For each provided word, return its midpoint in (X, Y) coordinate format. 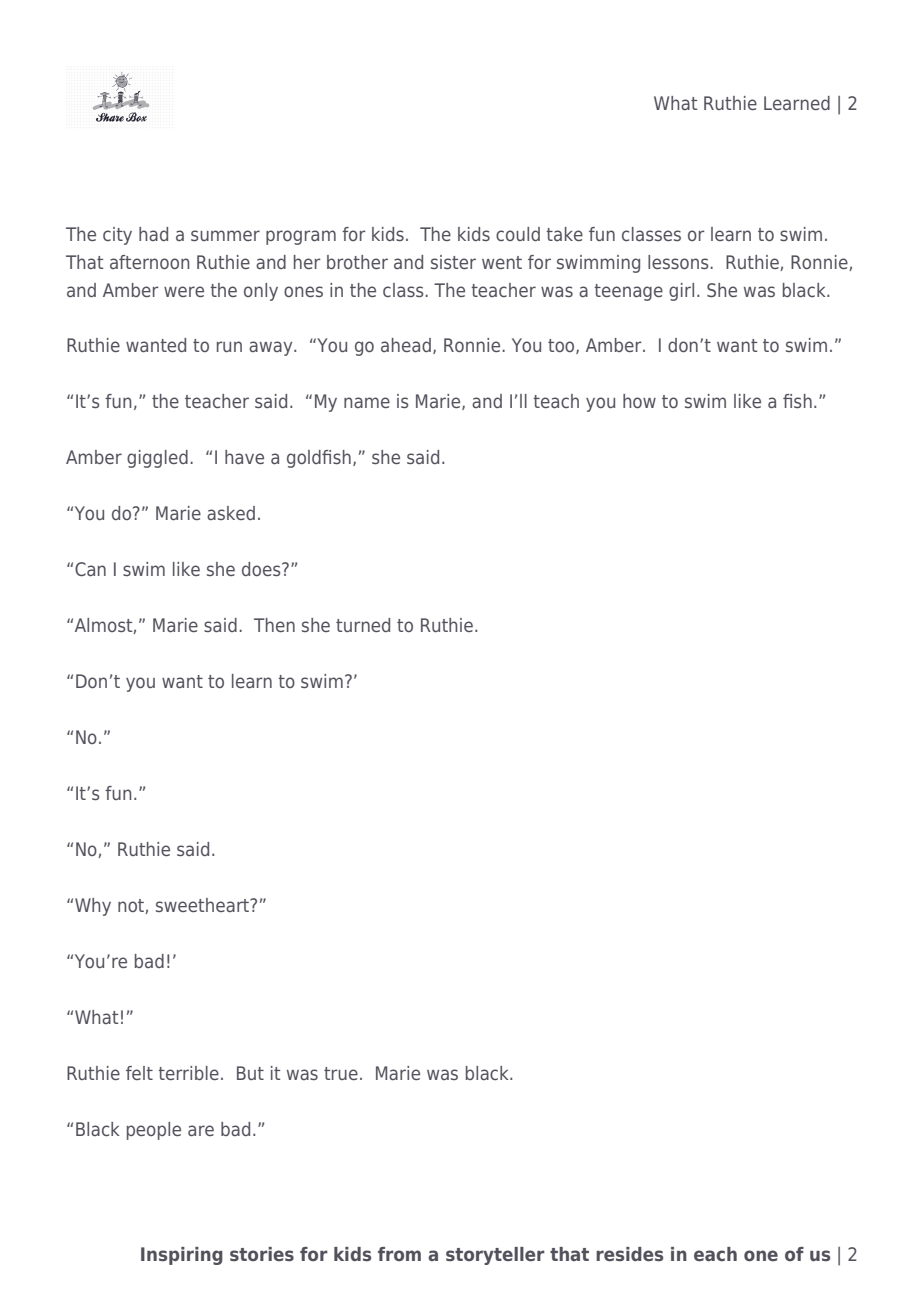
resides (629, 1254)
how (639, 401)
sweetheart (204, 905)
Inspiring (182, 1256)
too (562, 346)
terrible (188, 1073)
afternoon (149, 262)
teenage (628, 292)
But (250, 1073)
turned (363, 625)
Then (274, 625)
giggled (157, 459)
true (341, 1073)
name (367, 402)
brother (357, 262)
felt (139, 1073)
